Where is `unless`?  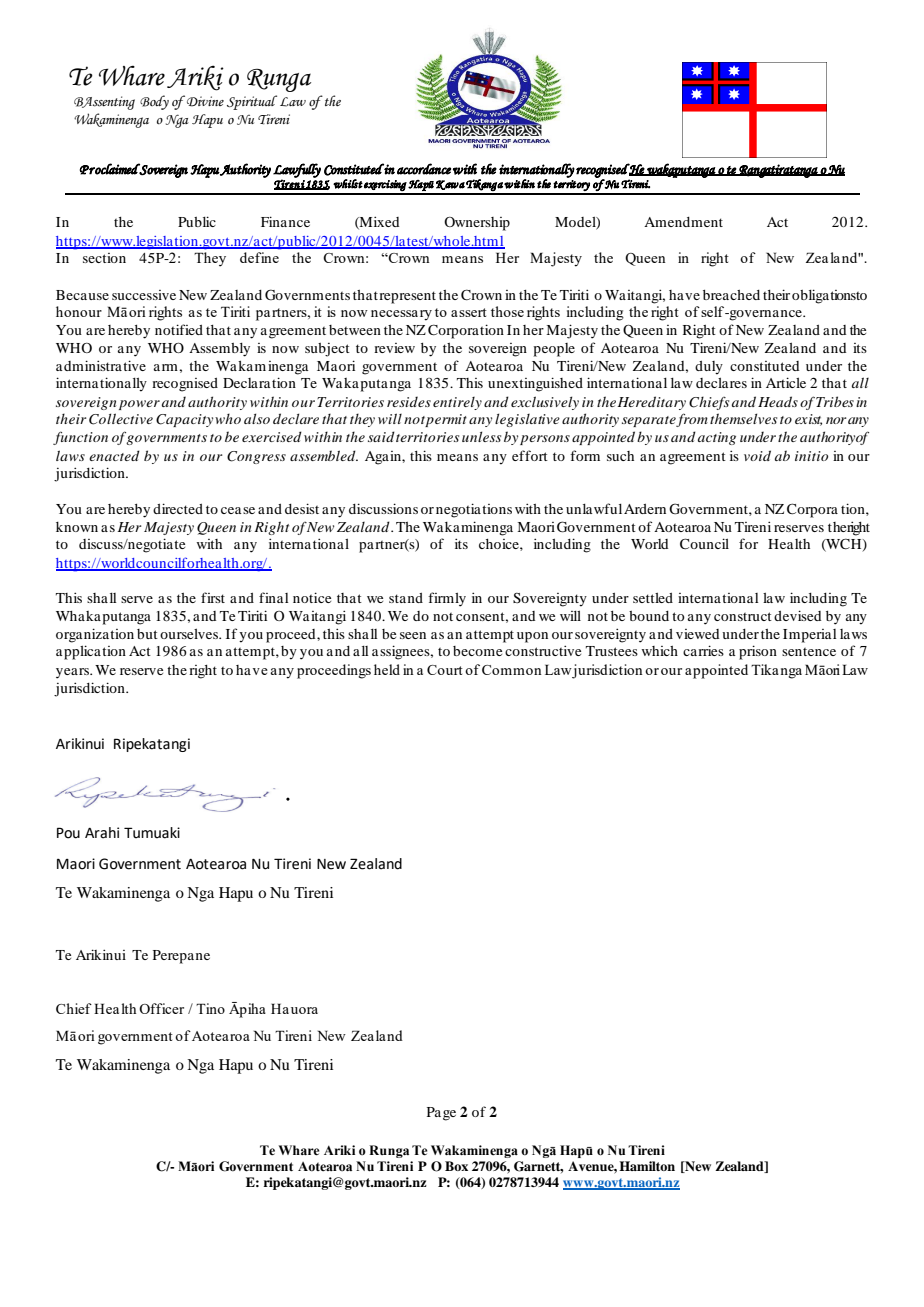 unless is located at coordinates (481, 436).
